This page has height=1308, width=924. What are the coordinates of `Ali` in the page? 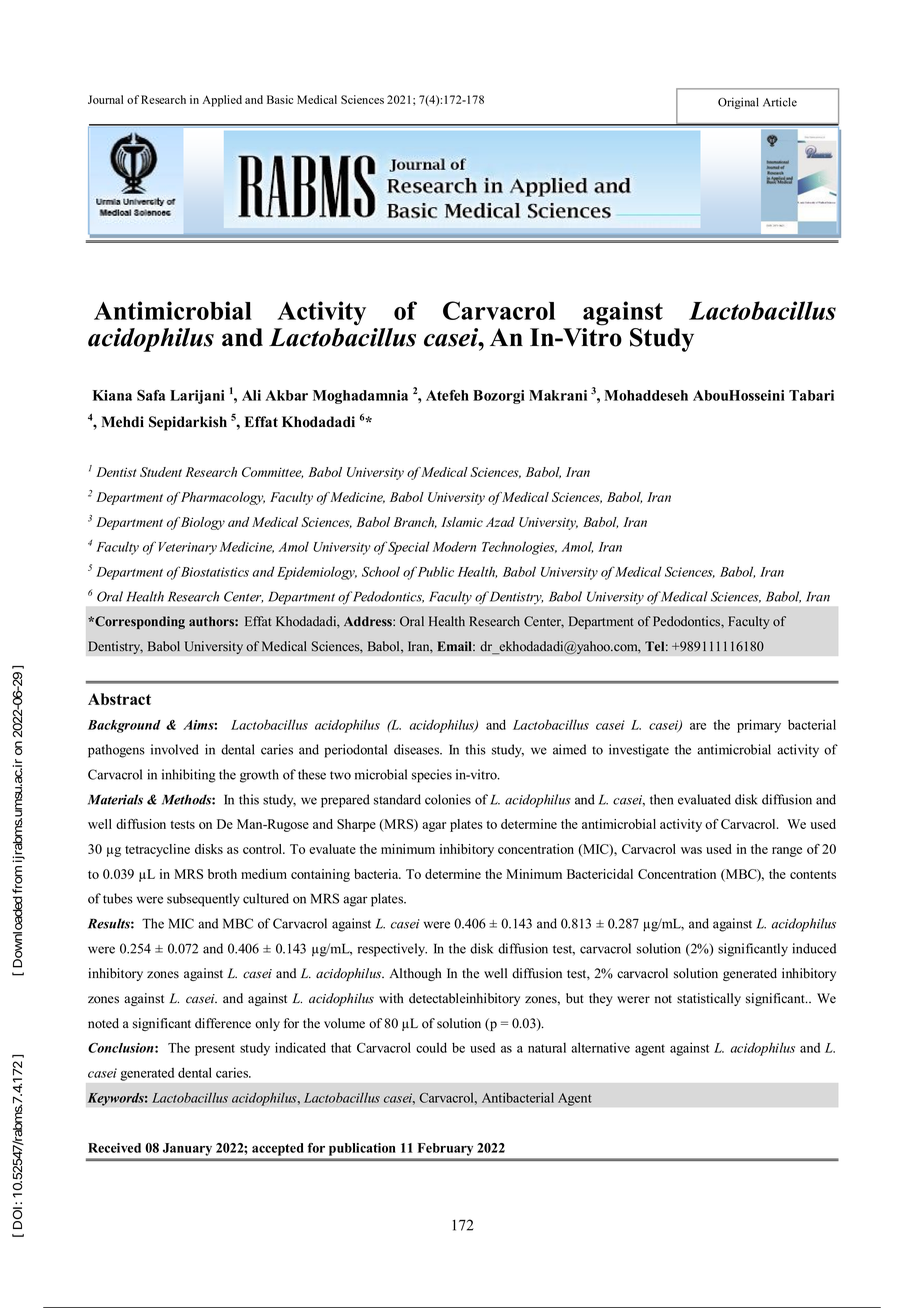 It's located at (251, 395).
